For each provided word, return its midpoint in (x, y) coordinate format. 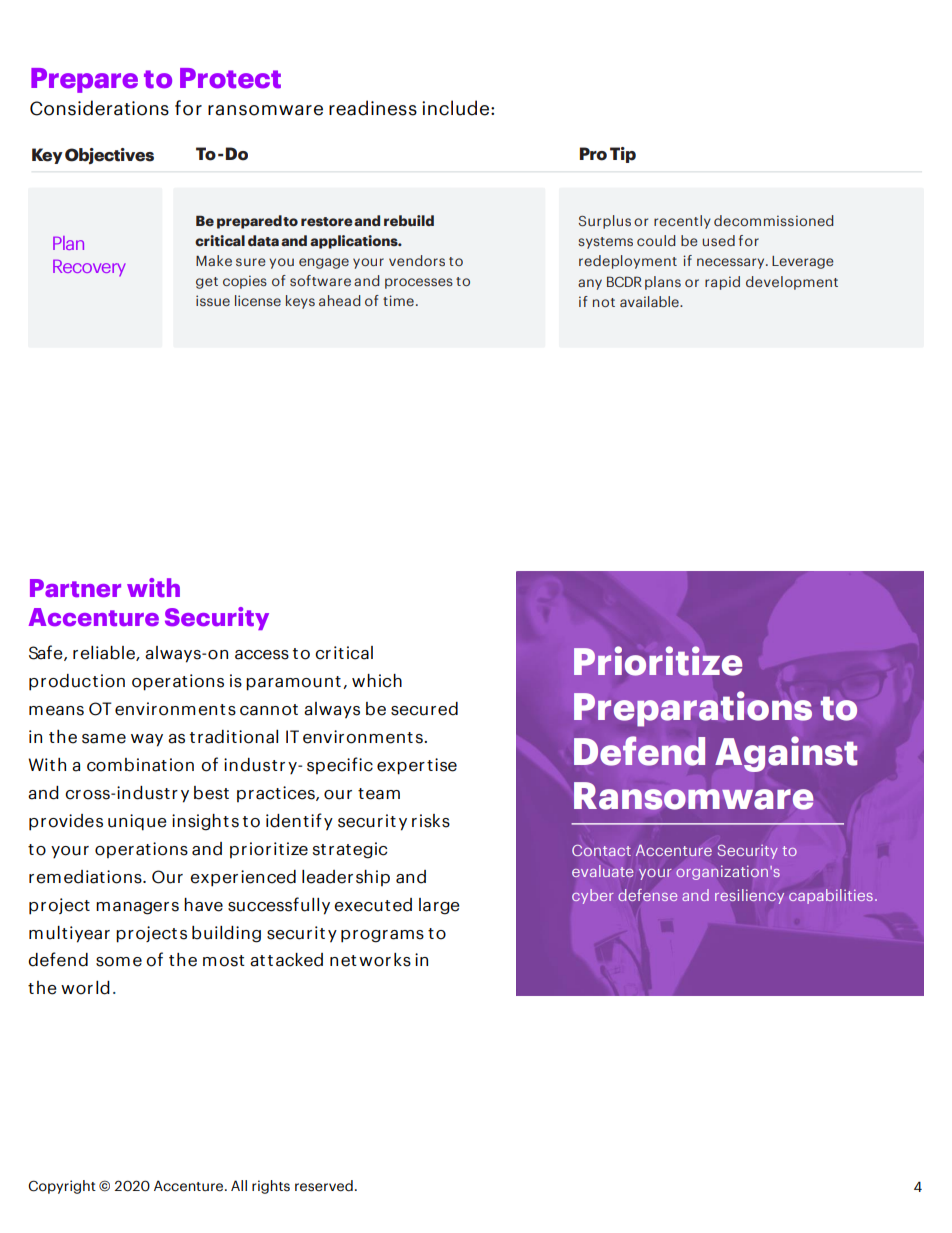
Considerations (99, 108)
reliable (105, 653)
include (455, 108)
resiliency (749, 896)
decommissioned (773, 220)
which (377, 681)
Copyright (62, 1187)
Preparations (693, 709)
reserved (324, 1186)
